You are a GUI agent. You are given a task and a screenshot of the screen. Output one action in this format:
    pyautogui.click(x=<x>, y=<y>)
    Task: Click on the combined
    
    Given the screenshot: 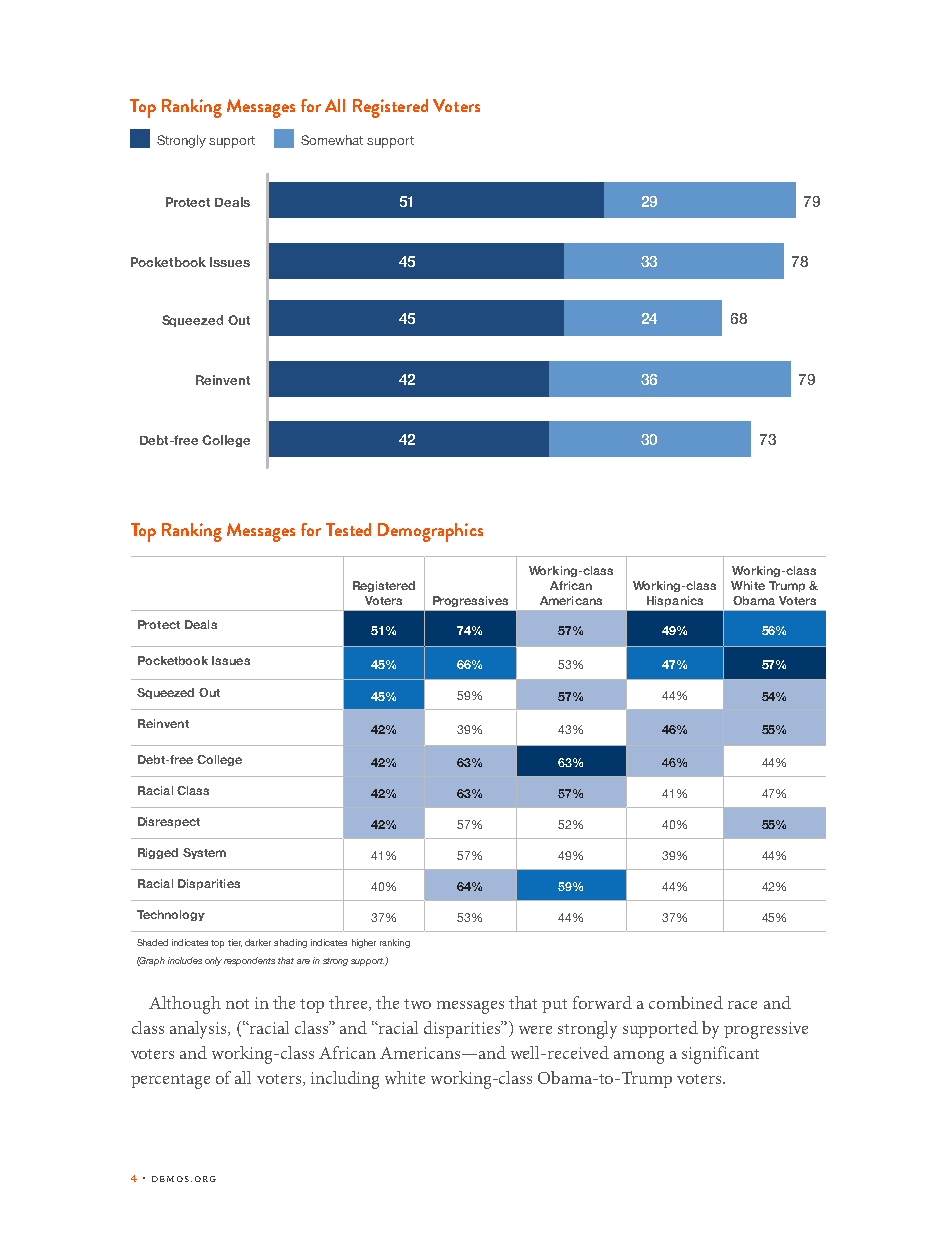 What is the action you would take?
    pyautogui.click(x=686, y=1002)
